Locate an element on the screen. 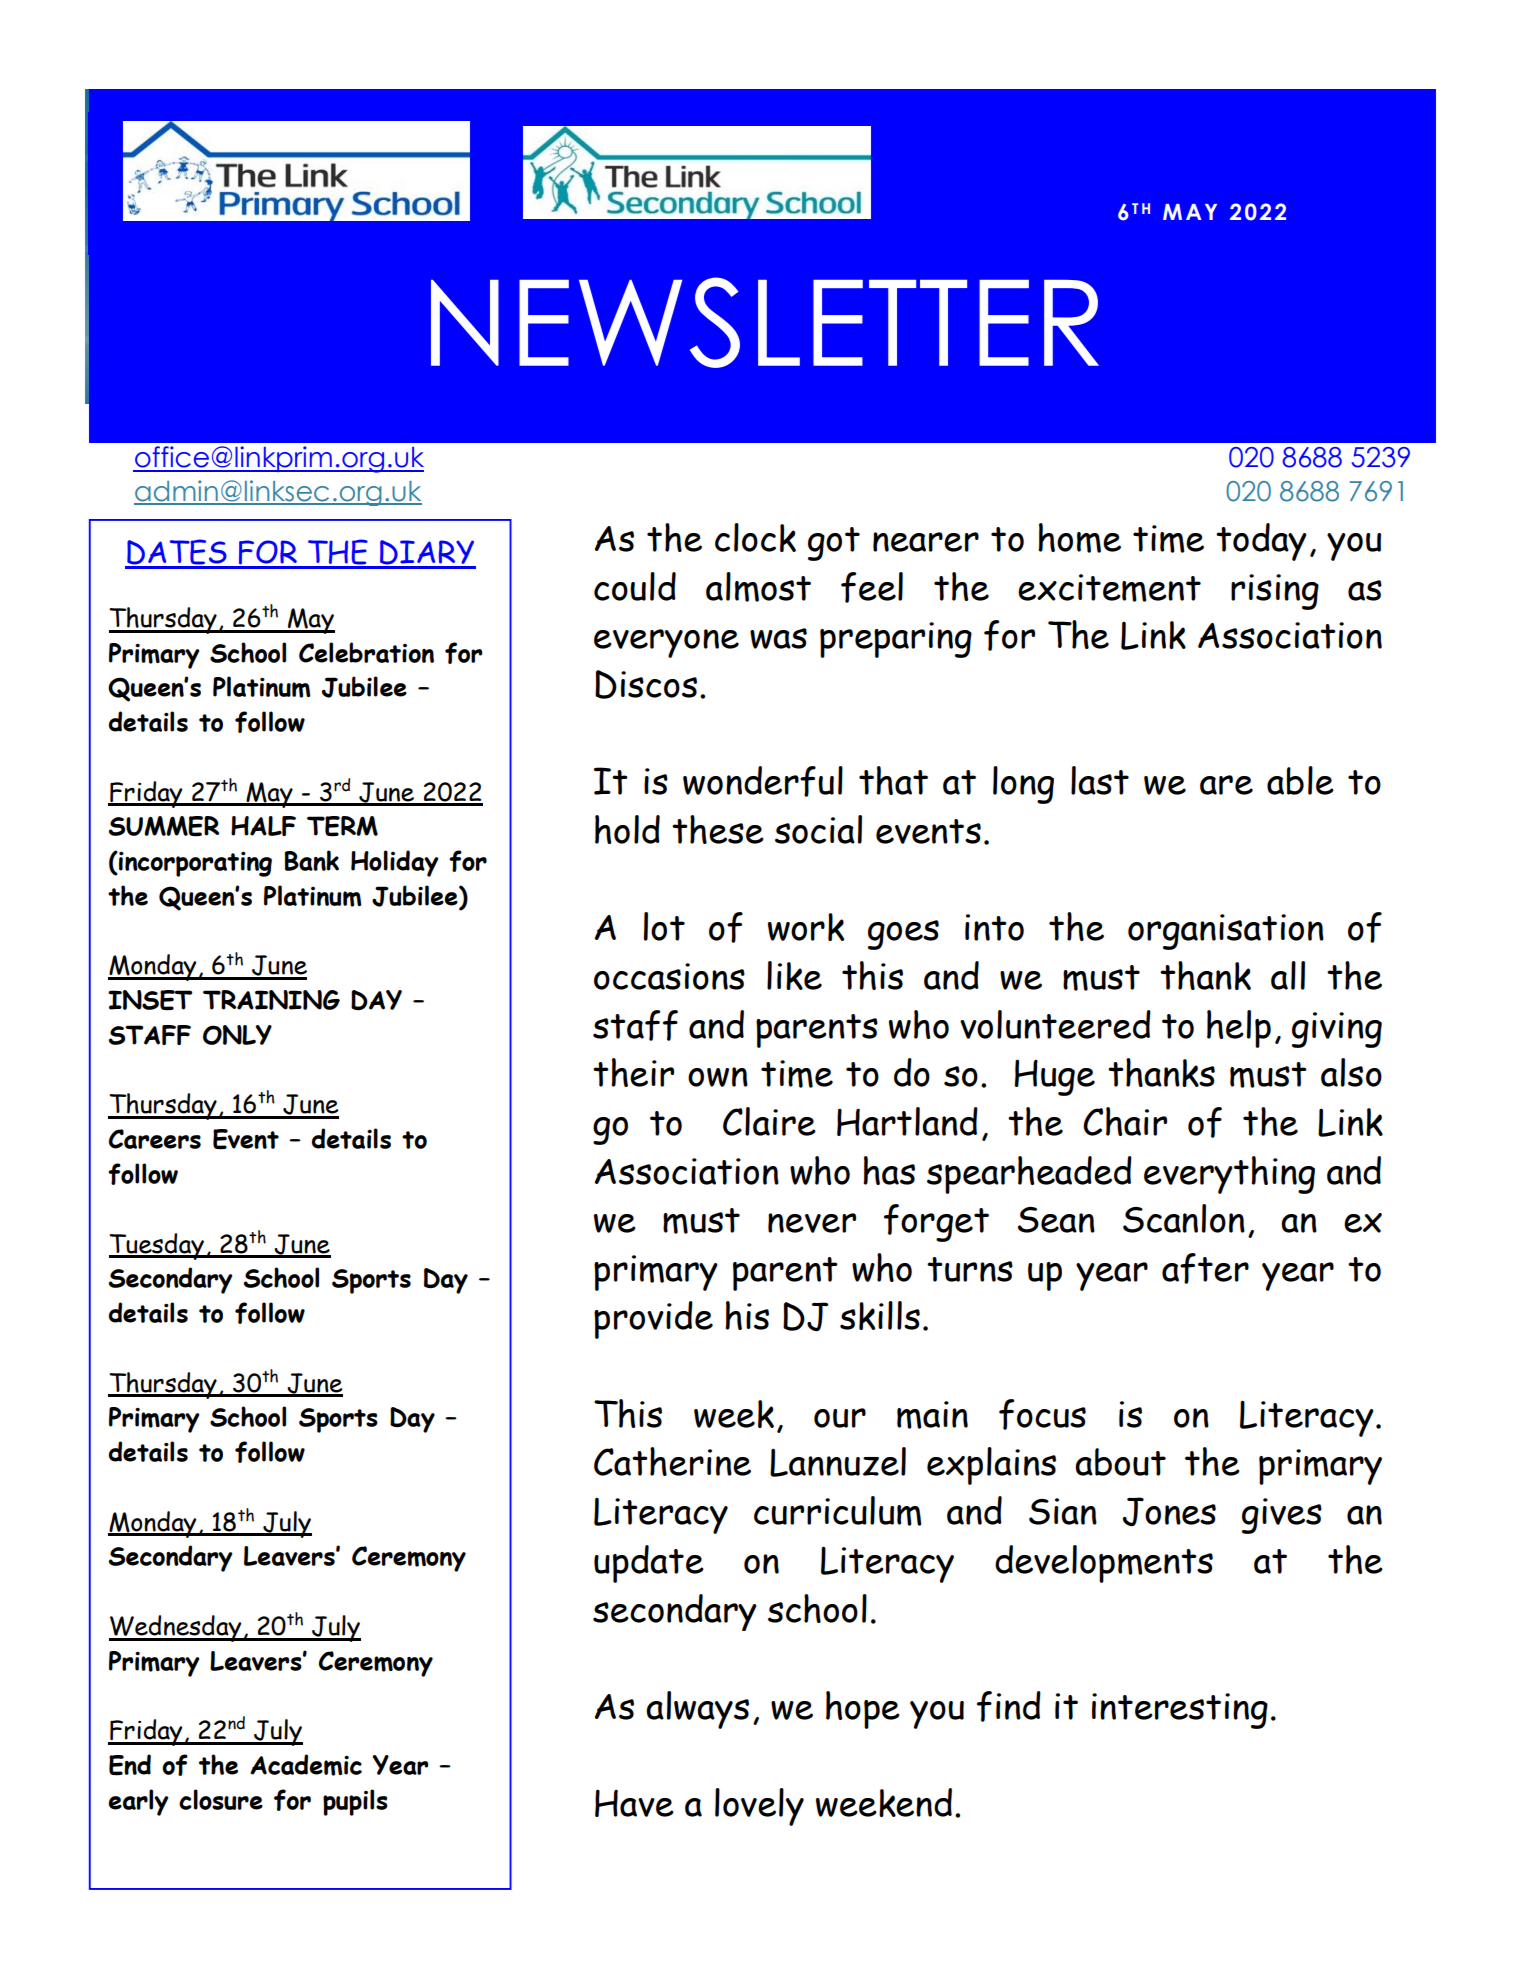  Academic is located at coordinates (306, 1765).
